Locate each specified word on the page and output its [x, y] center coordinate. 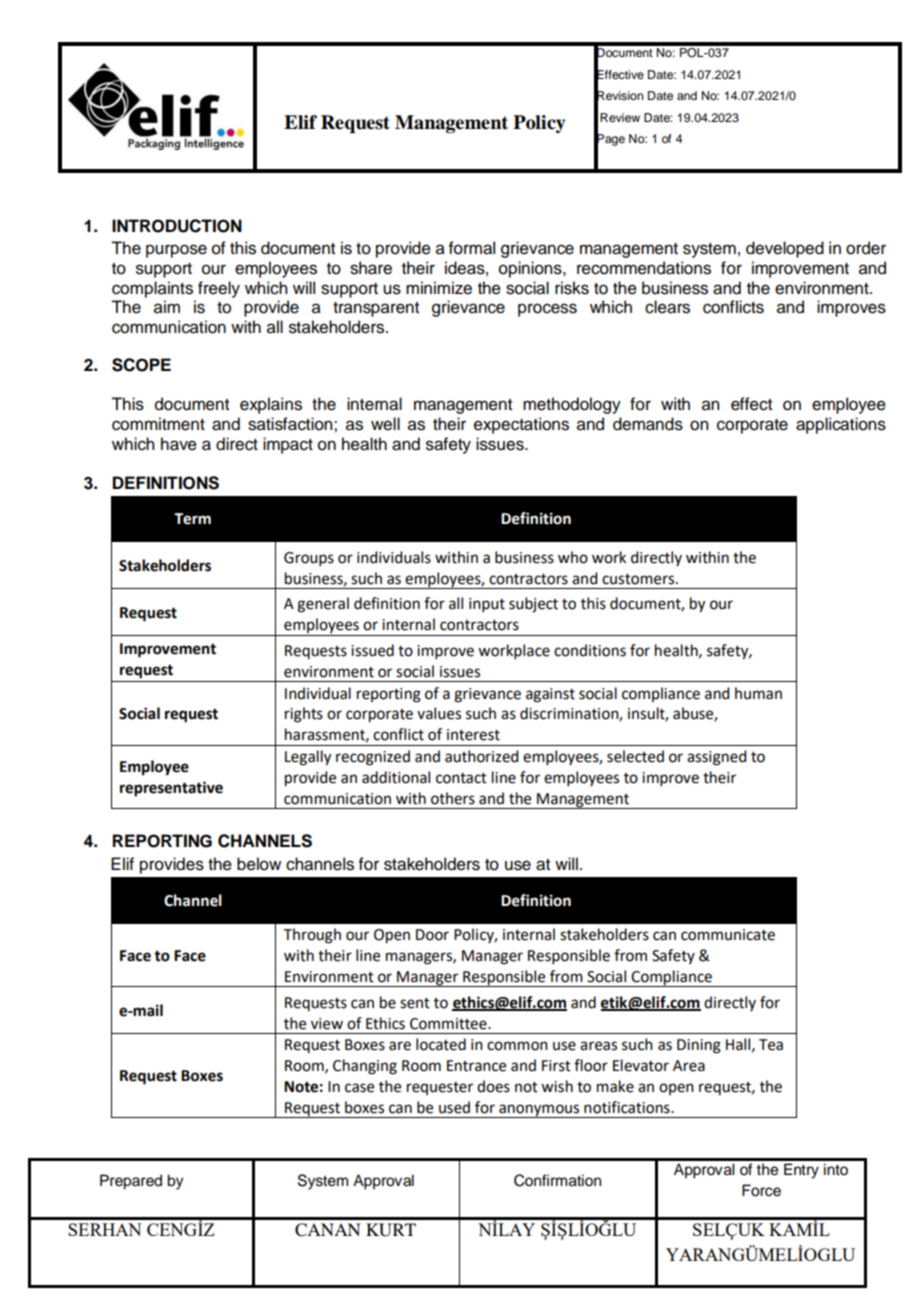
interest [473, 735]
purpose [176, 251]
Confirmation [557, 1180]
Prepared [131, 1182]
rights [304, 715]
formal [472, 248]
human [758, 693]
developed [785, 249]
